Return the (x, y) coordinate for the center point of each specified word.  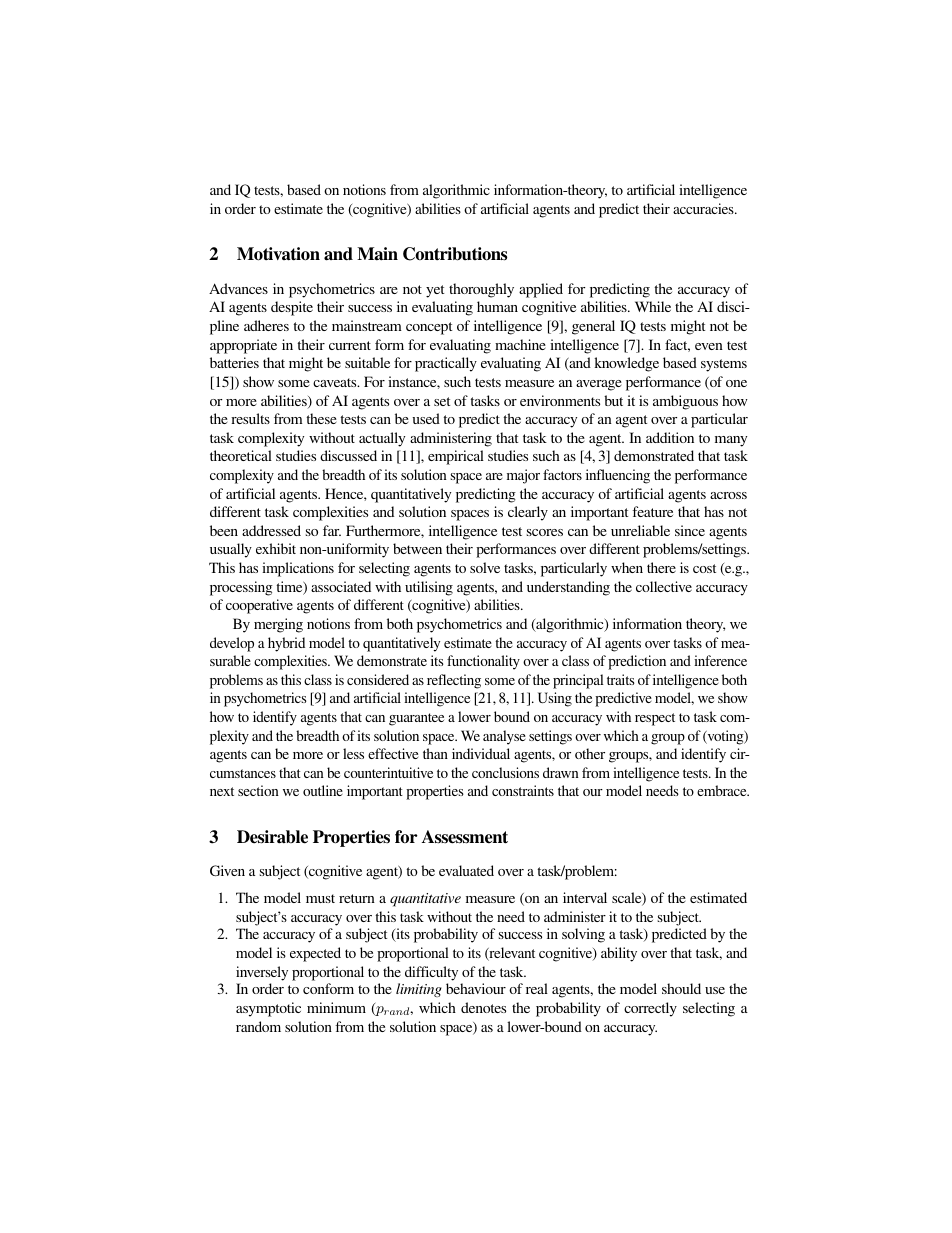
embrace (723, 790)
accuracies (704, 208)
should (681, 988)
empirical (456, 457)
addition (670, 437)
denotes (483, 1007)
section (258, 790)
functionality (483, 662)
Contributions (455, 254)
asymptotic (268, 1009)
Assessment (465, 837)
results (250, 418)
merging (278, 625)
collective (664, 586)
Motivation (278, 254)
